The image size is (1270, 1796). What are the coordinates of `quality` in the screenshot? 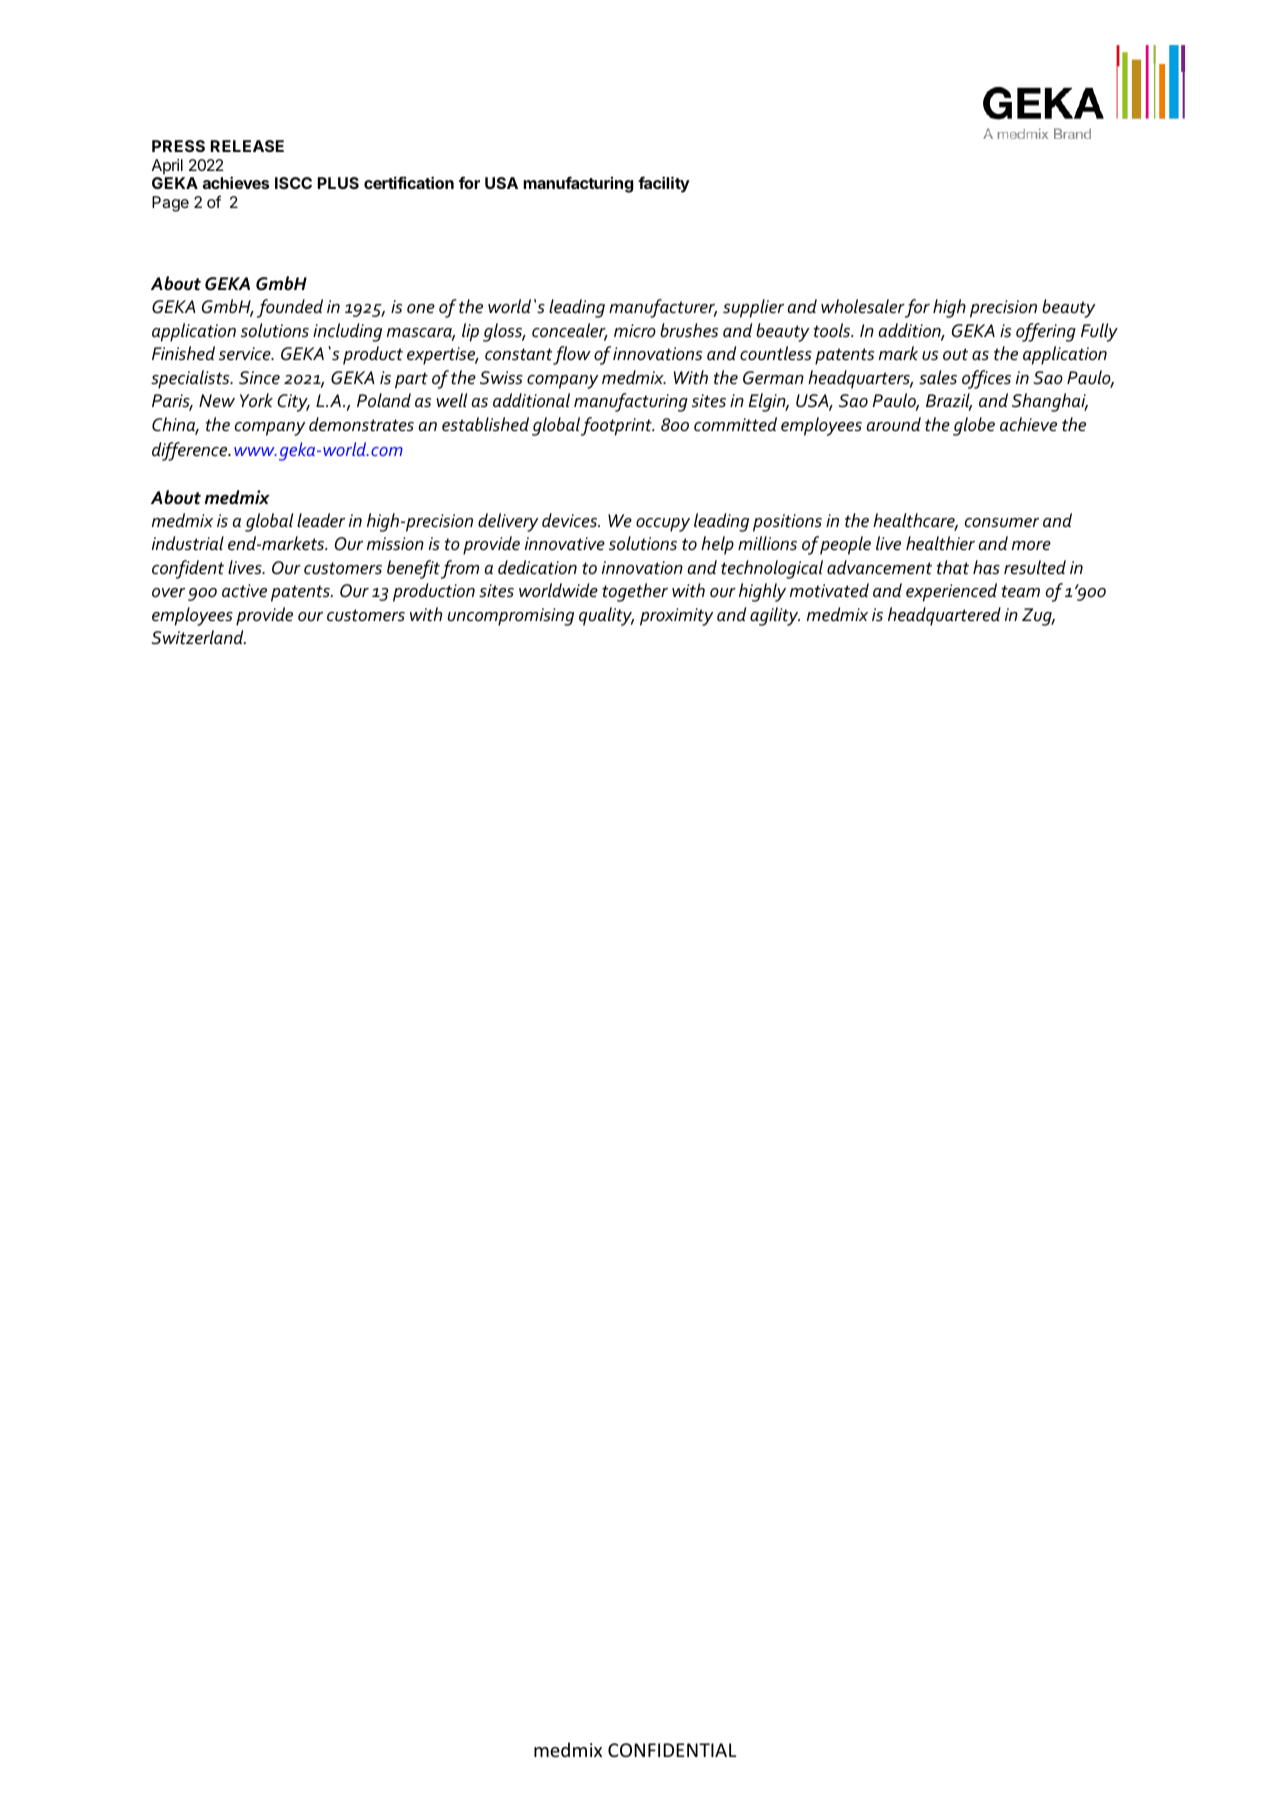 It's located at (606, 616).
